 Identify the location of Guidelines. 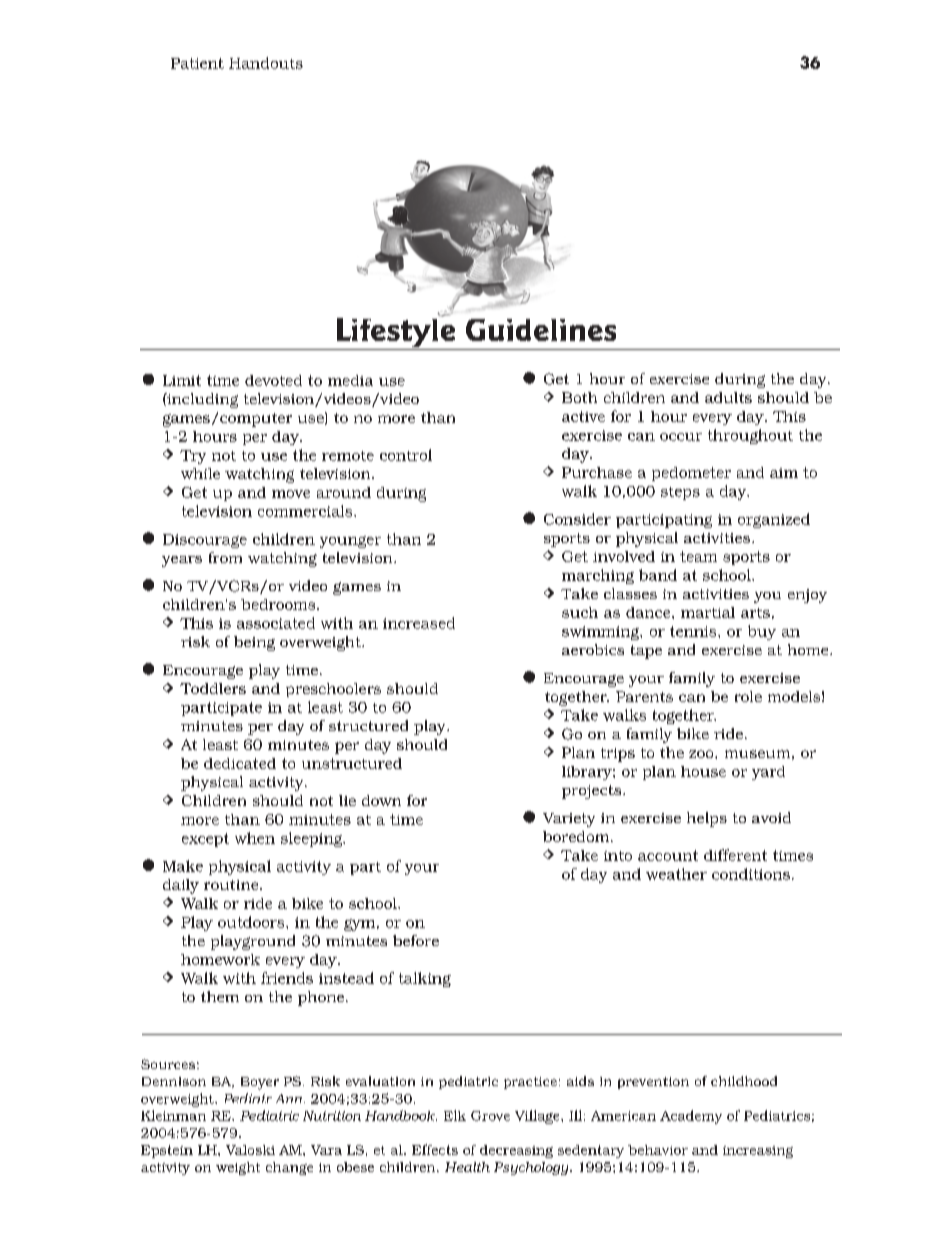
(541, 330).
